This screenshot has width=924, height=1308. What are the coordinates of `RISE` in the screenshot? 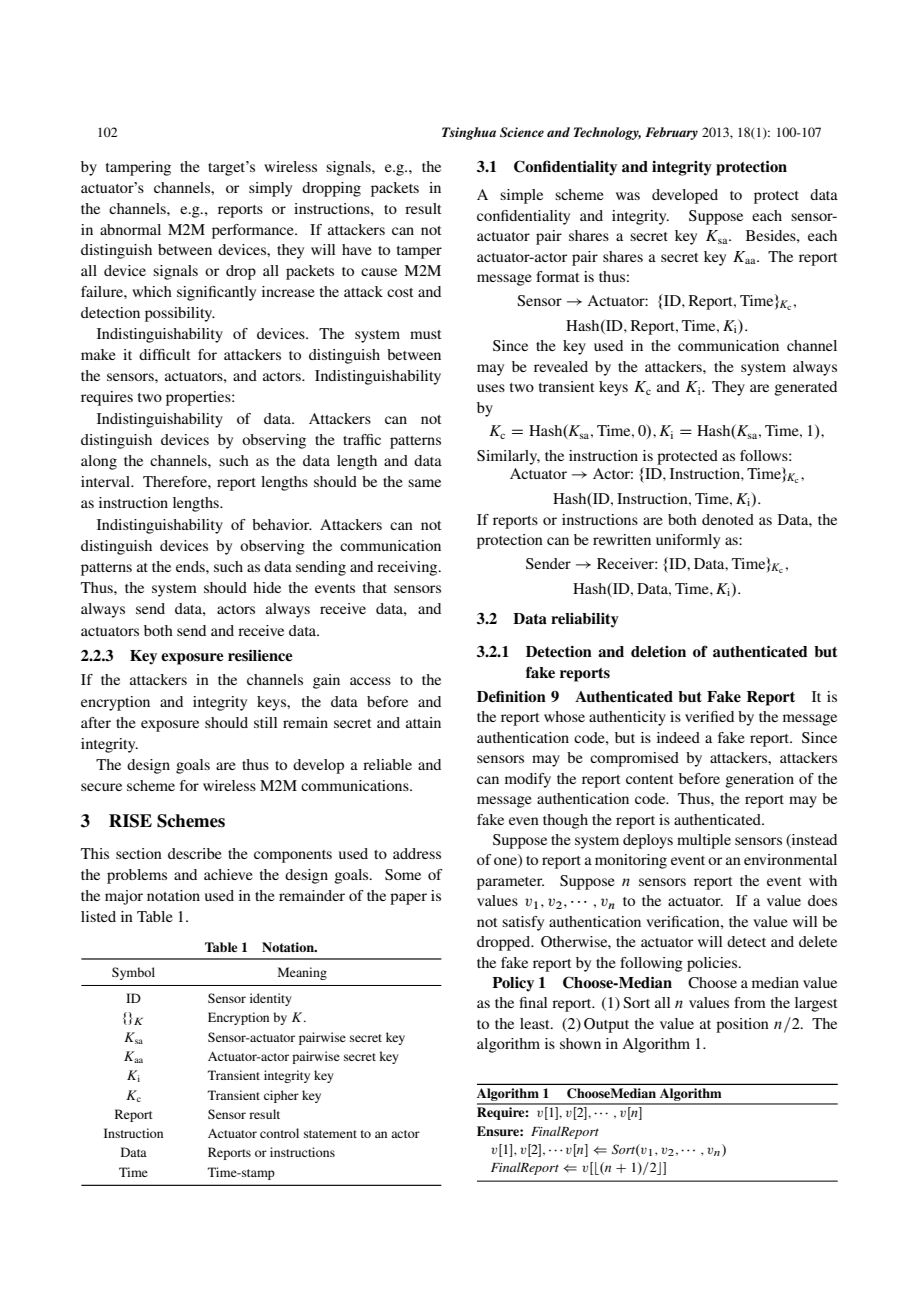 It's located at (130, 821).
